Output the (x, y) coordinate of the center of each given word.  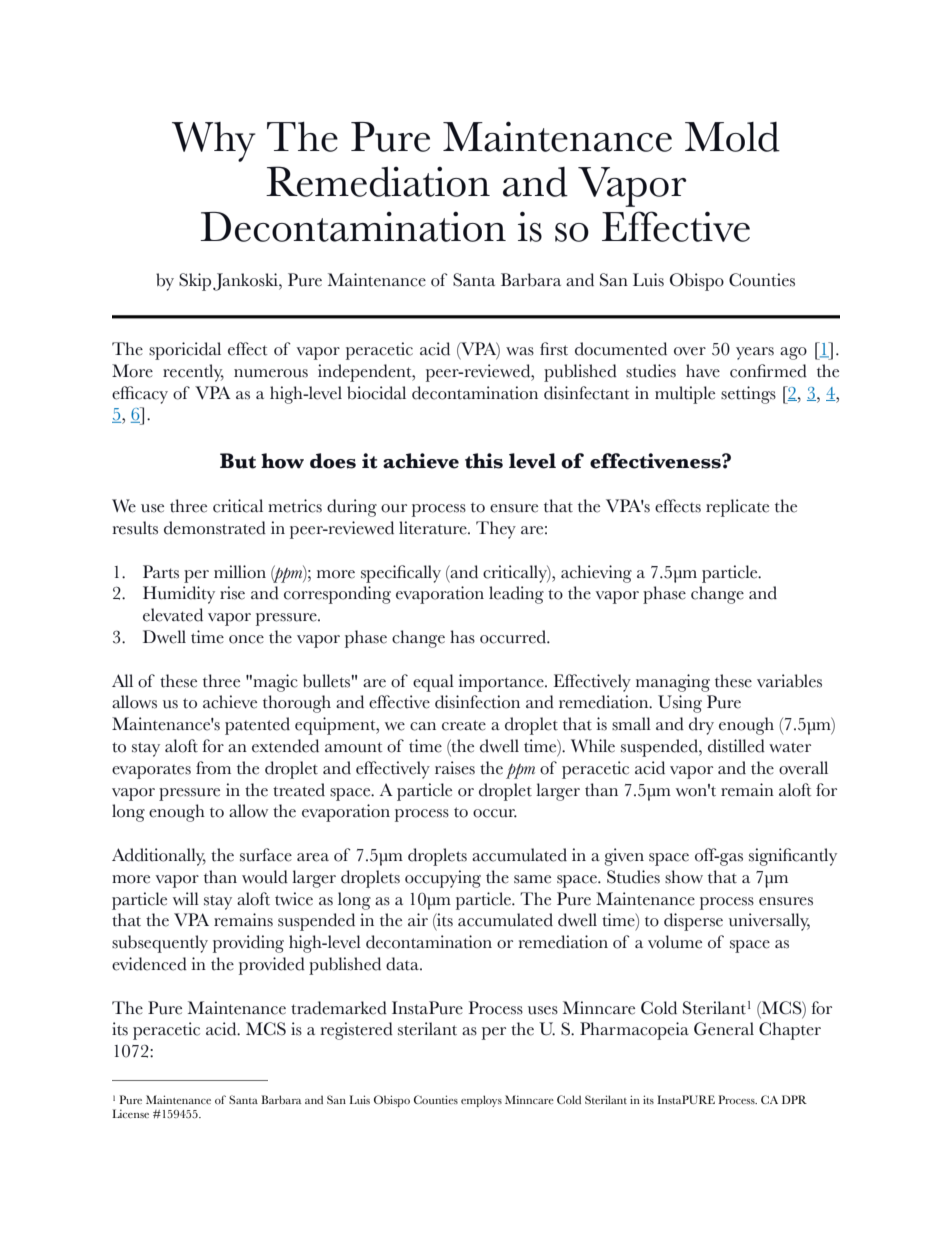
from (213, 768)
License (130, 1113)
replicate (737, 508)
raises (455, 768)
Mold (732, 137)
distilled (736, 746)
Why (214, 142)
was (520, 351)
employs (481, 1101)
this (484, 461)
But (238, 461)
